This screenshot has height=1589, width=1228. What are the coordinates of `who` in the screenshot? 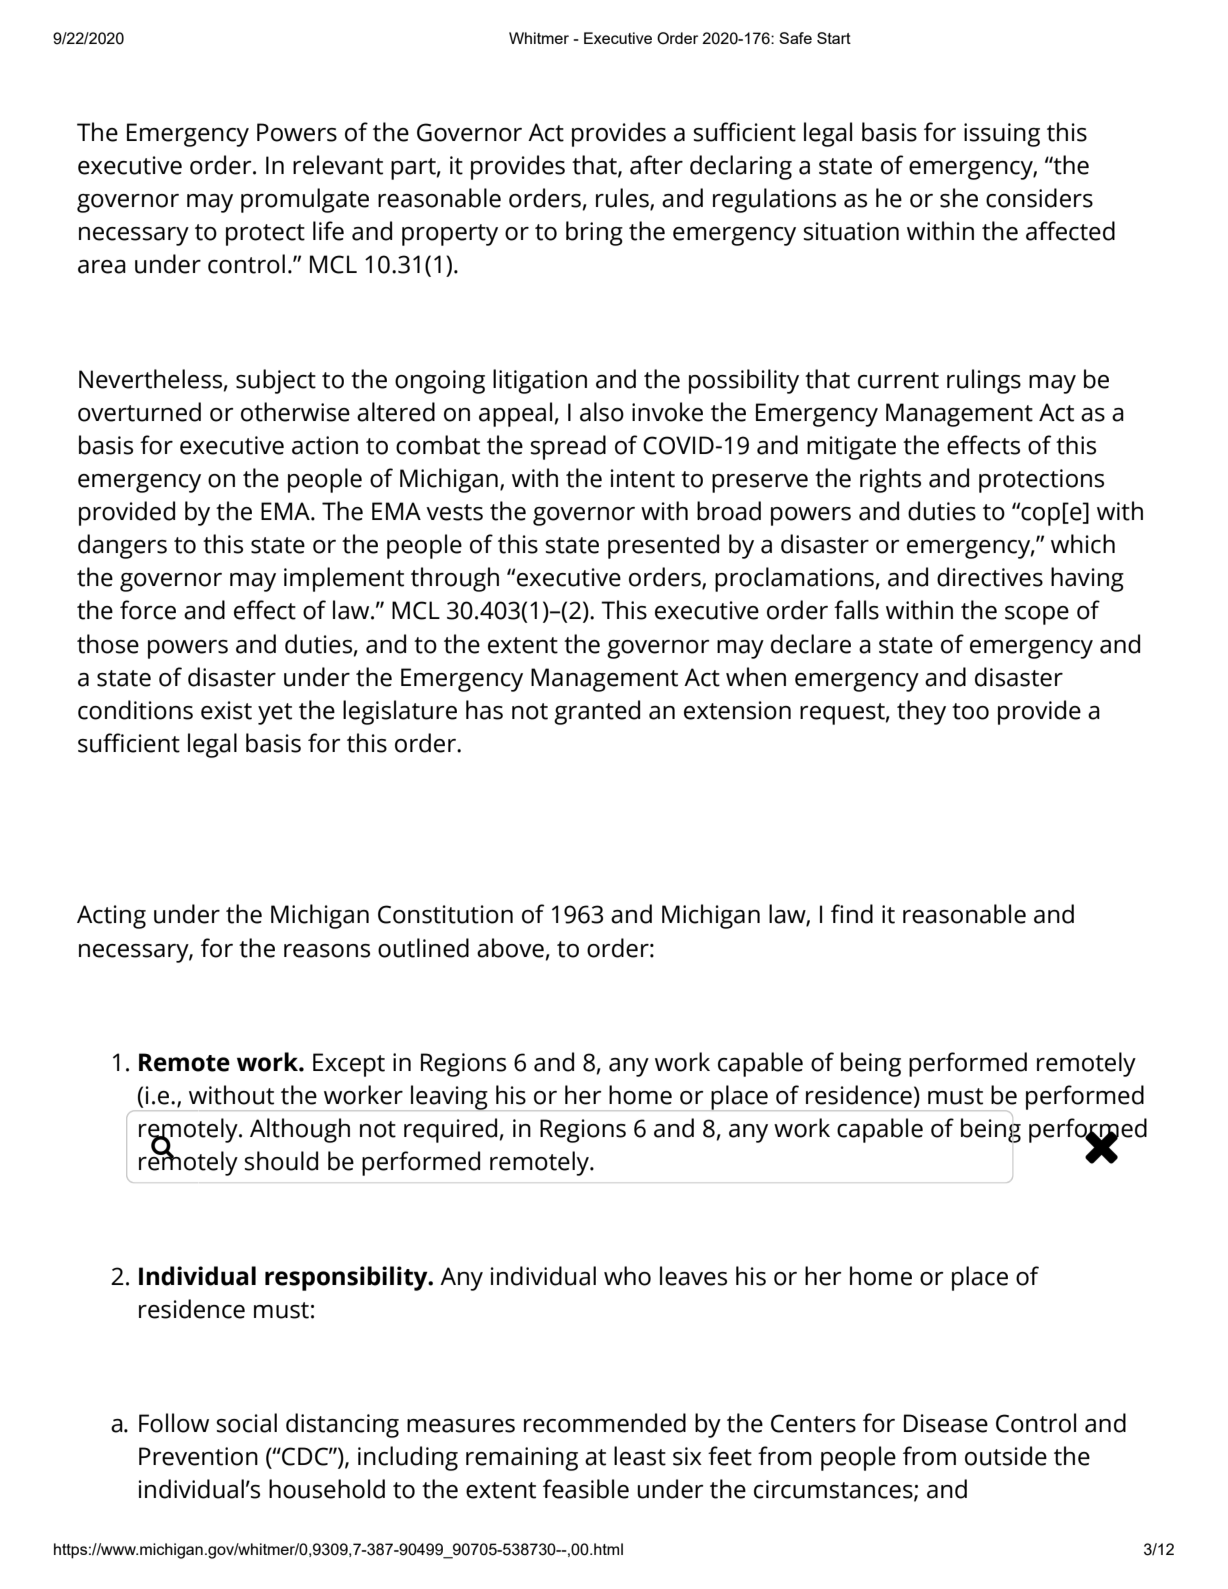 It's located at (627, 1276).
